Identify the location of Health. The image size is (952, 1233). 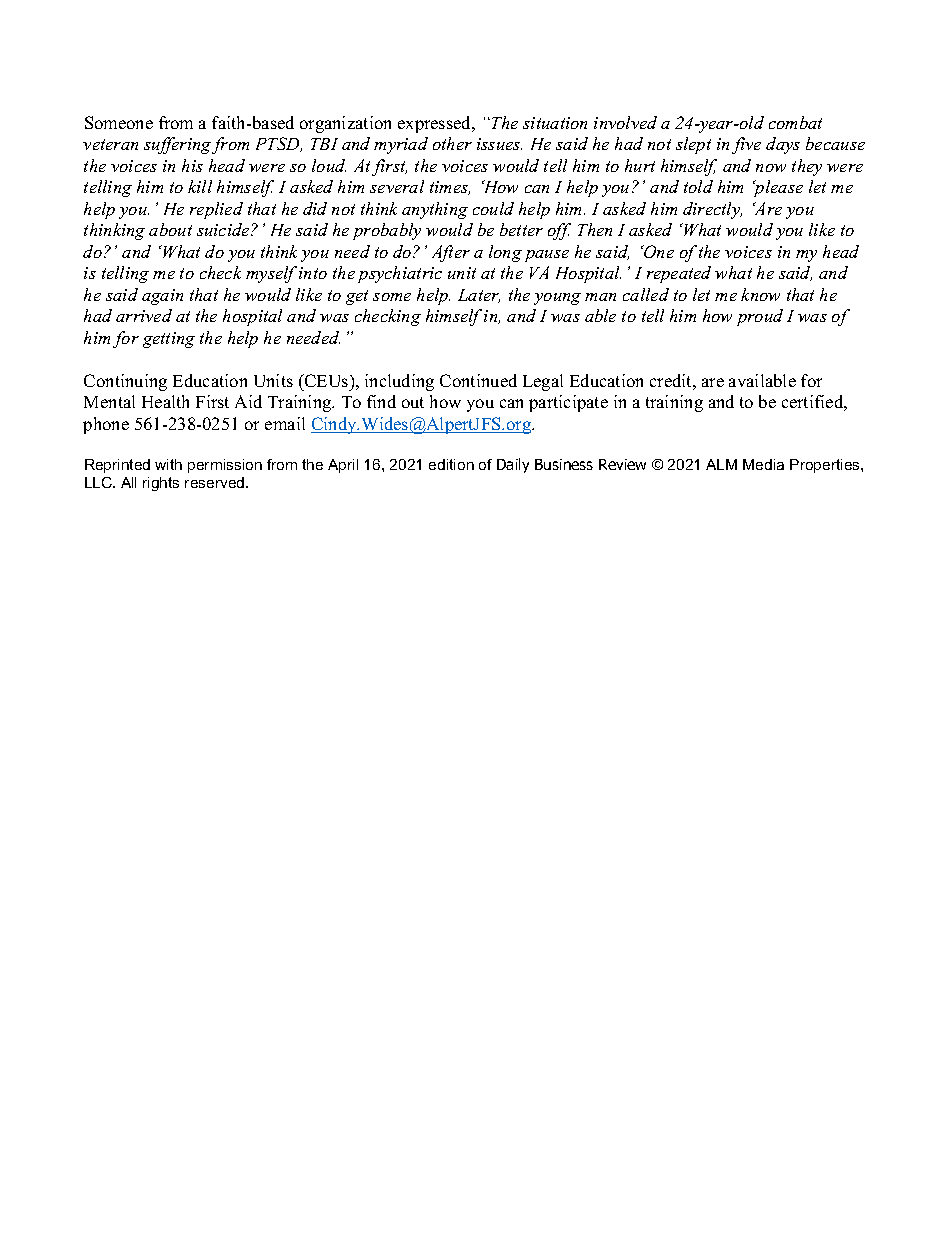
(165, 401).
